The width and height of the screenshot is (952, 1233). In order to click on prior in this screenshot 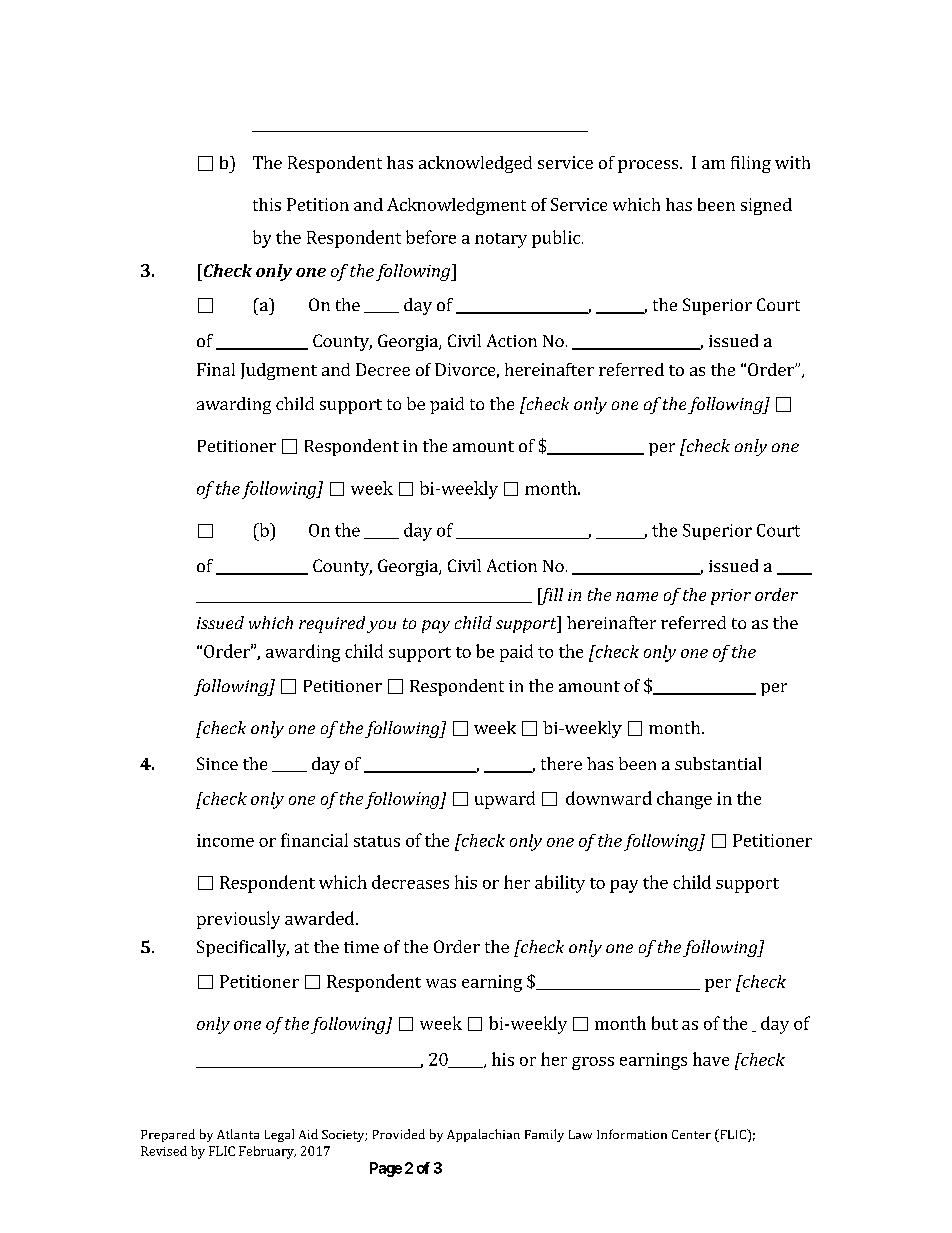, I will do `click(731, 597)`.
